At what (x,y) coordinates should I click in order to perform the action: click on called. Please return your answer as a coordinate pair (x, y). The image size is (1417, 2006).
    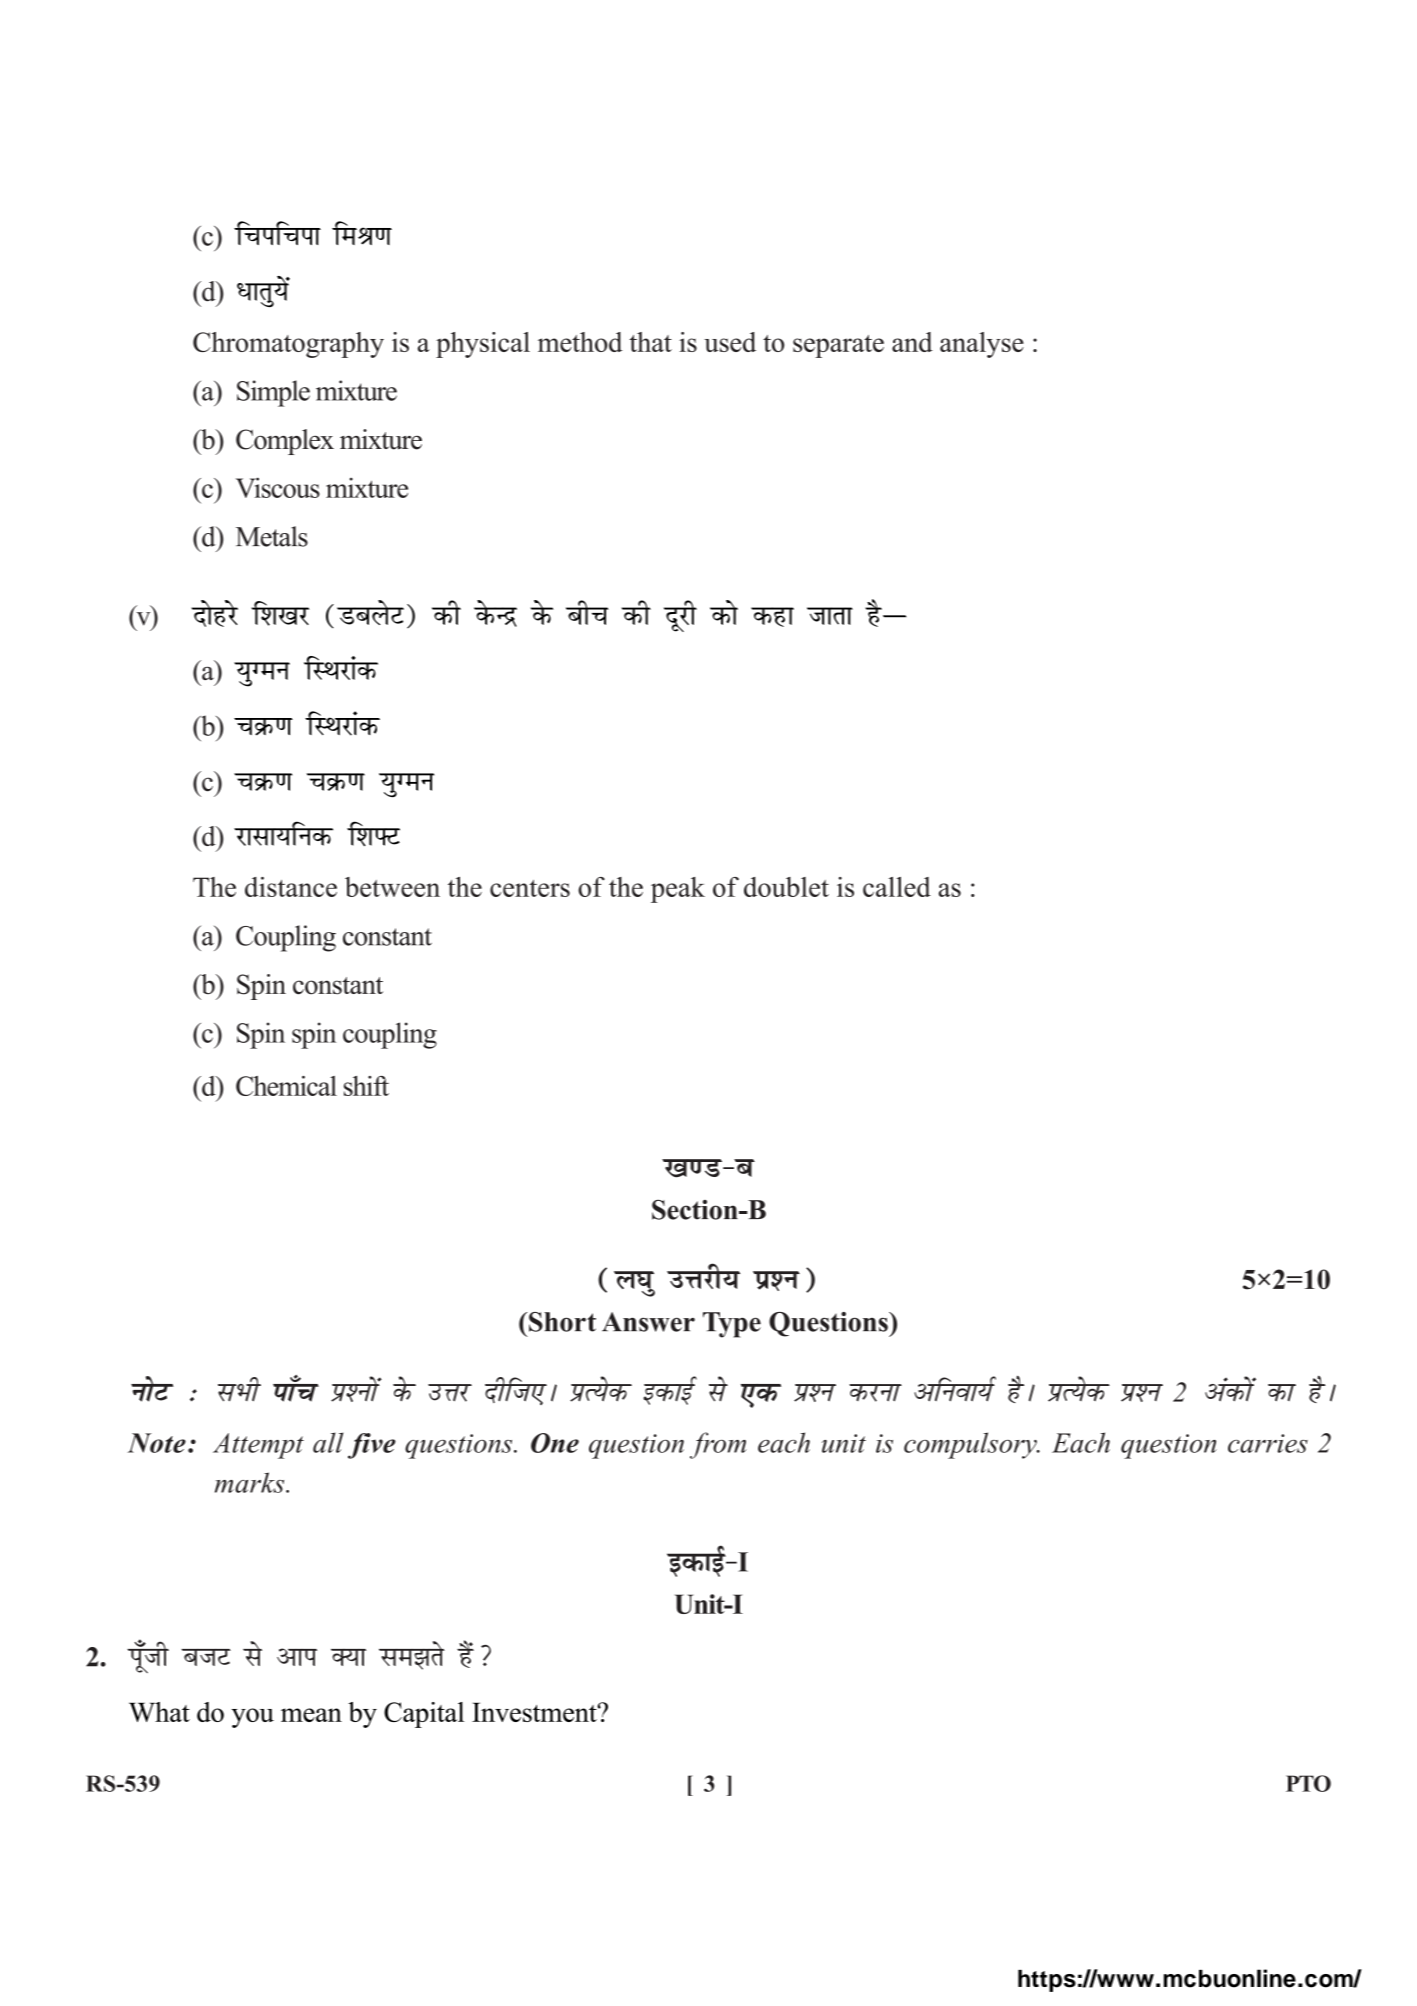
    Looking at the image, I should click on (897, 887).
